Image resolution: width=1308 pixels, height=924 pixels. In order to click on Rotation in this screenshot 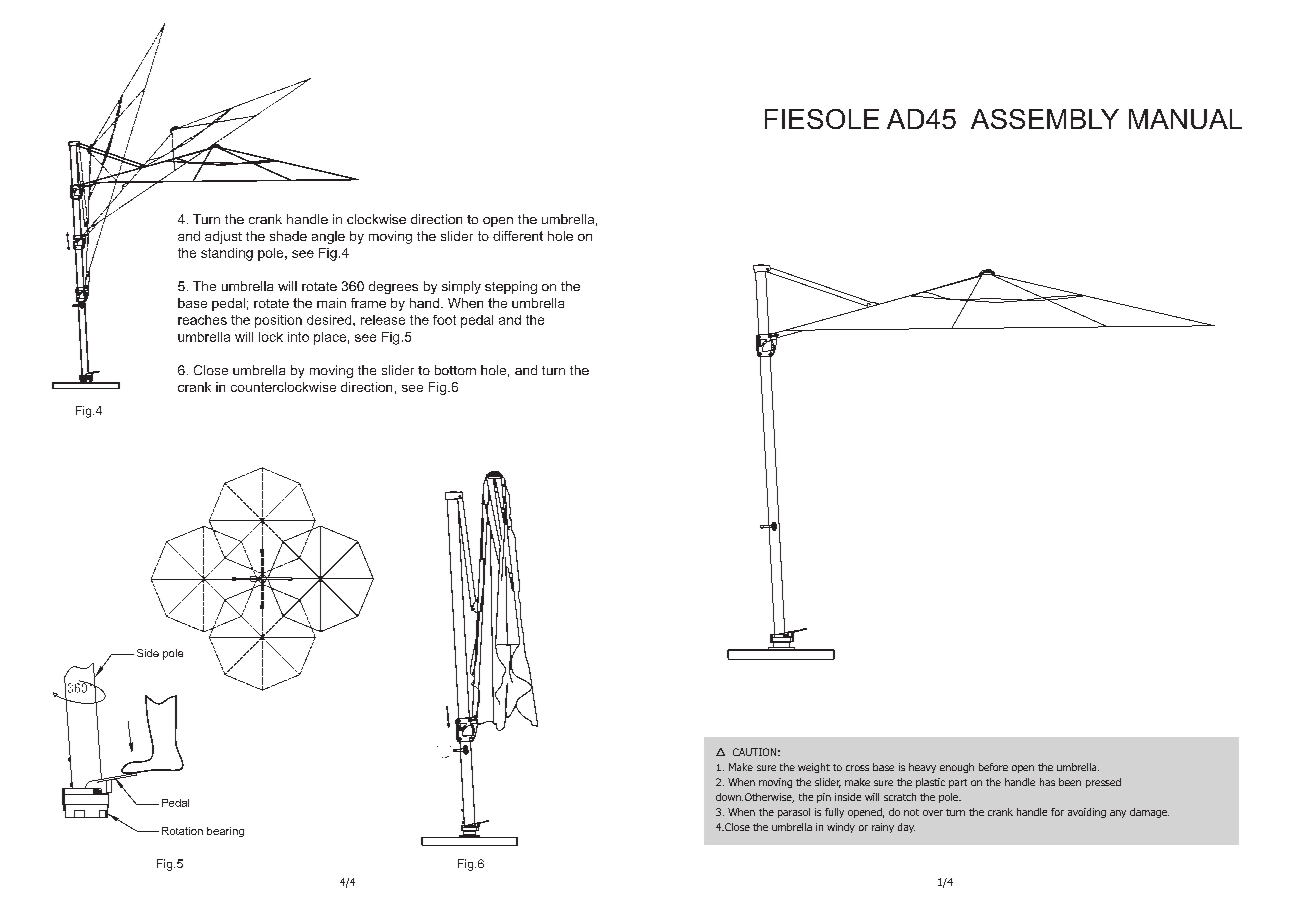, I will do `click(182, 831)`.
